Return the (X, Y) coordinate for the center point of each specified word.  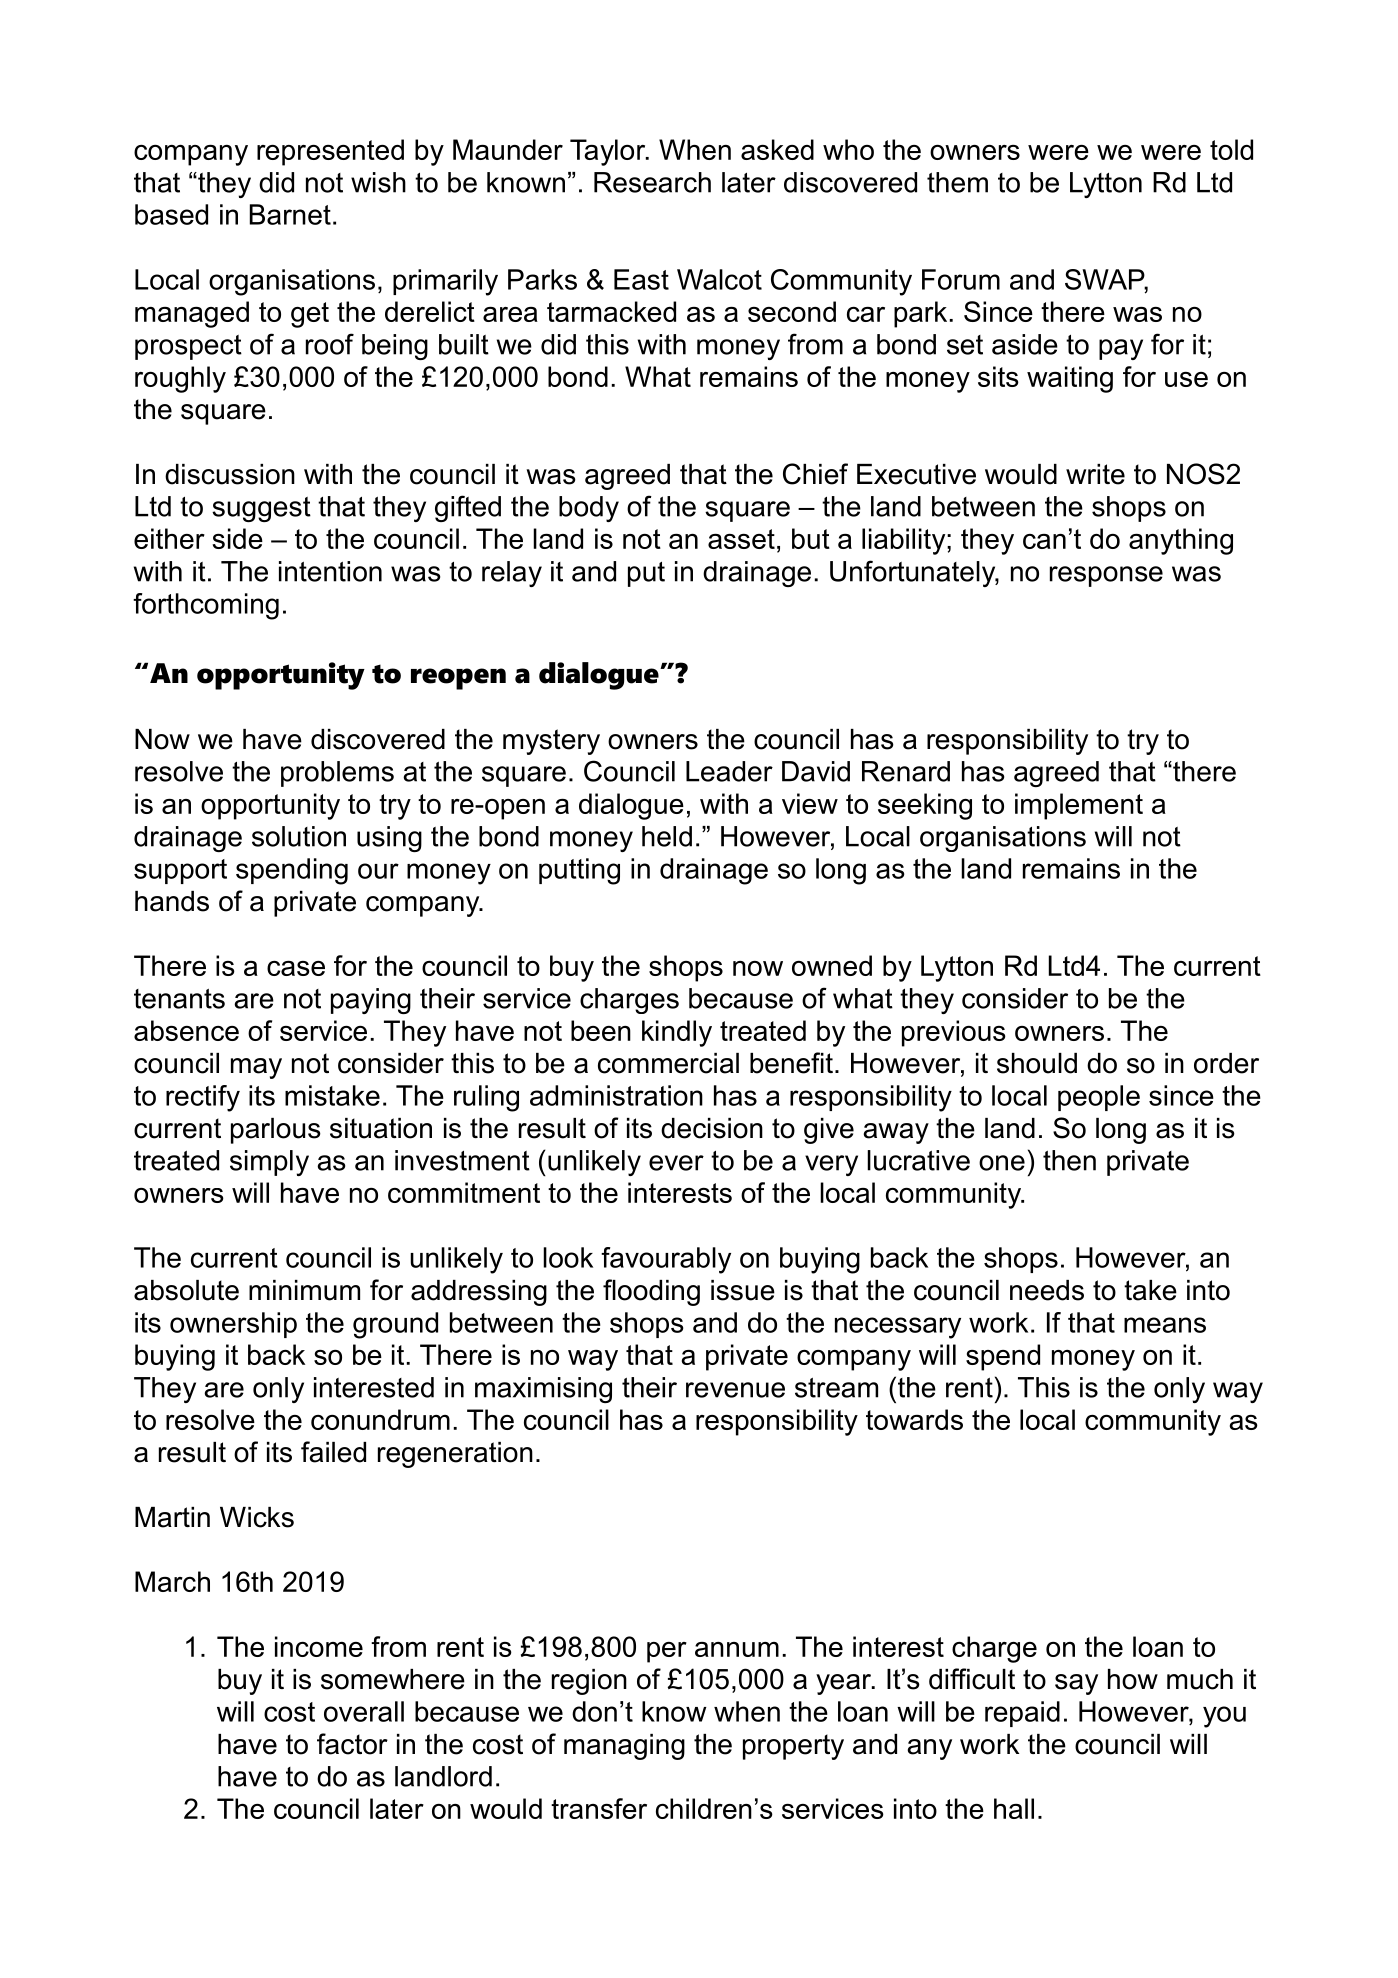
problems (337, 774)
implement (1079, 806)
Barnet (290, 214)
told (1231, 149)
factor (352, 1744)
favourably (666, 1260)
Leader (729, 771)
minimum (304, 1290)
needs (1047, 1290)
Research (652, 182)
